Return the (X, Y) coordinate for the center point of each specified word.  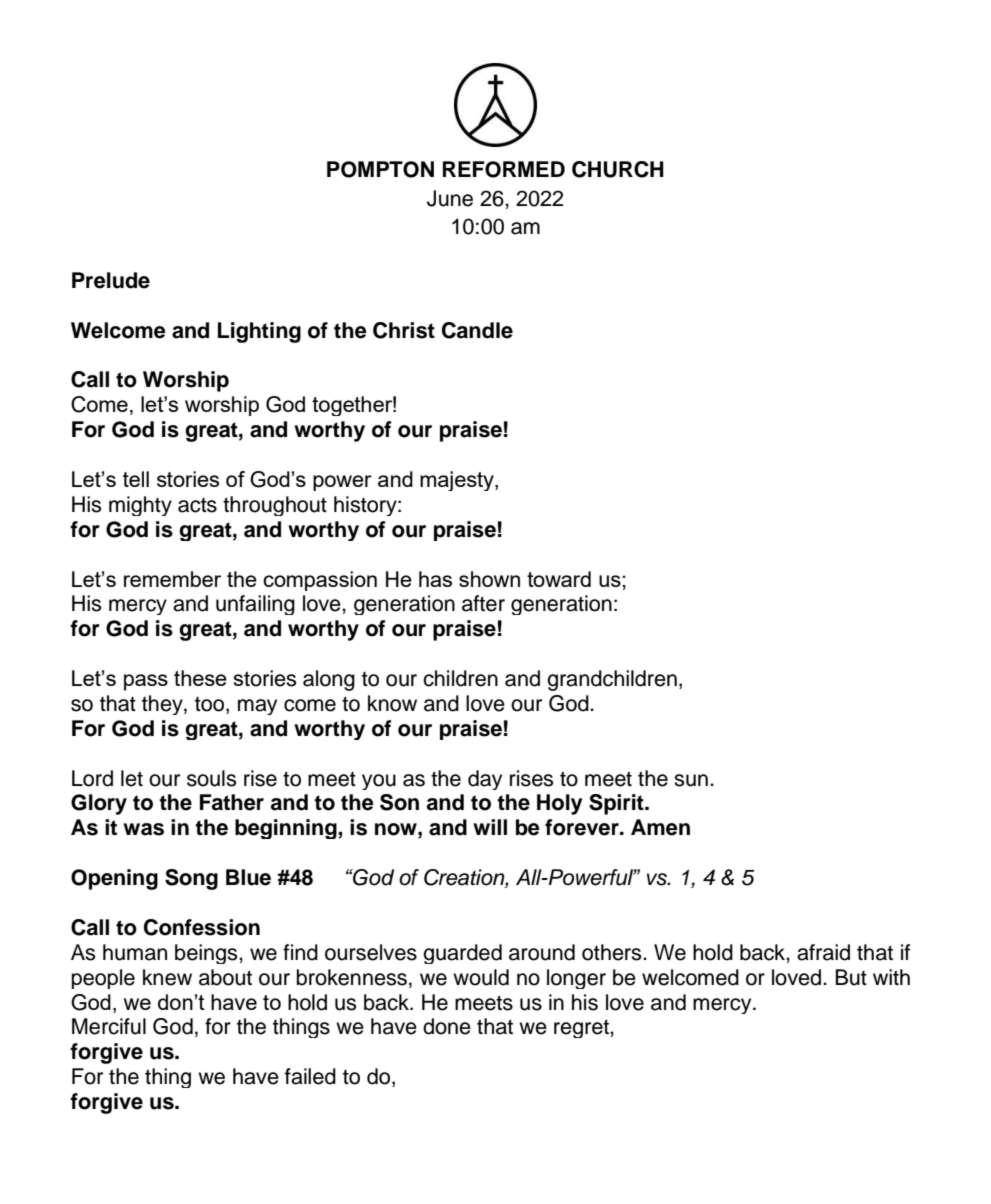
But (851, 977)
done (447, 1026)
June (450, 198)
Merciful (109, 1026)
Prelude (111, 280)
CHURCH (618, 169)
